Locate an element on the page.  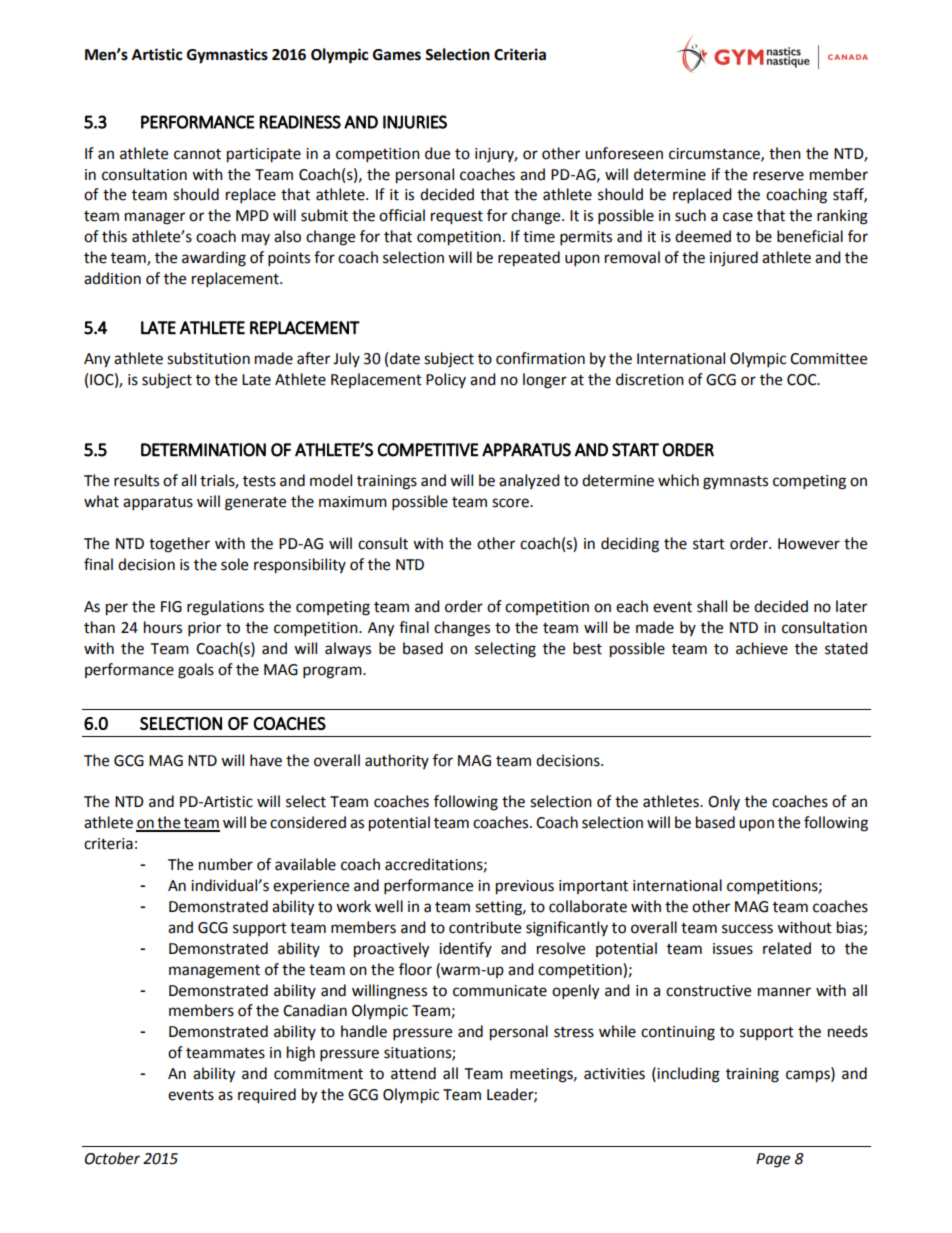
then is located at coordinates (785, 153).
